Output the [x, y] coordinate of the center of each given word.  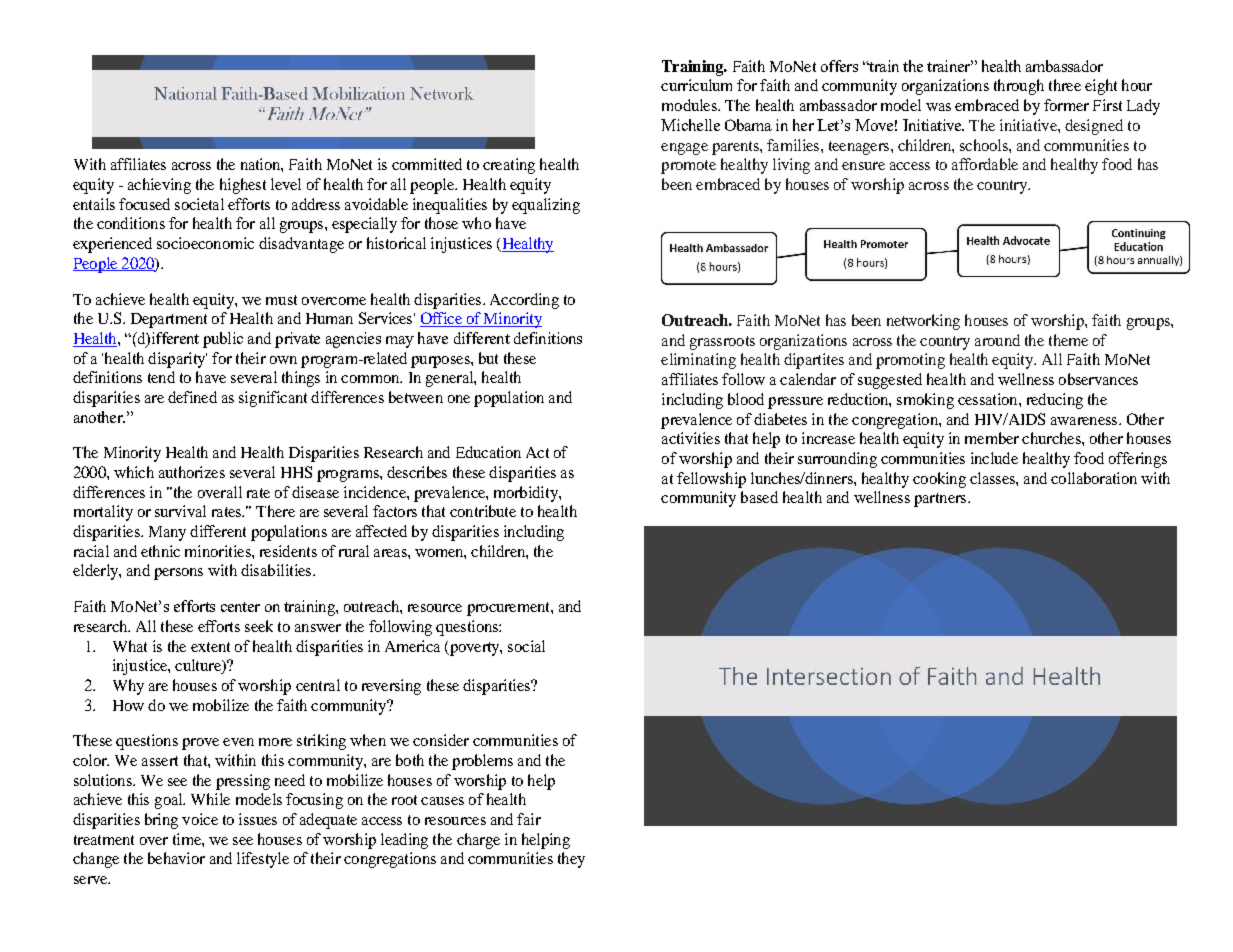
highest [243, 186]
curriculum [696, 85]
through [1019, 87]
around [997, 340]
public [223, 340]
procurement [509, 609]
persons [178, 574]
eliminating [698, 361]
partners [941, 500]
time [188, 839]
